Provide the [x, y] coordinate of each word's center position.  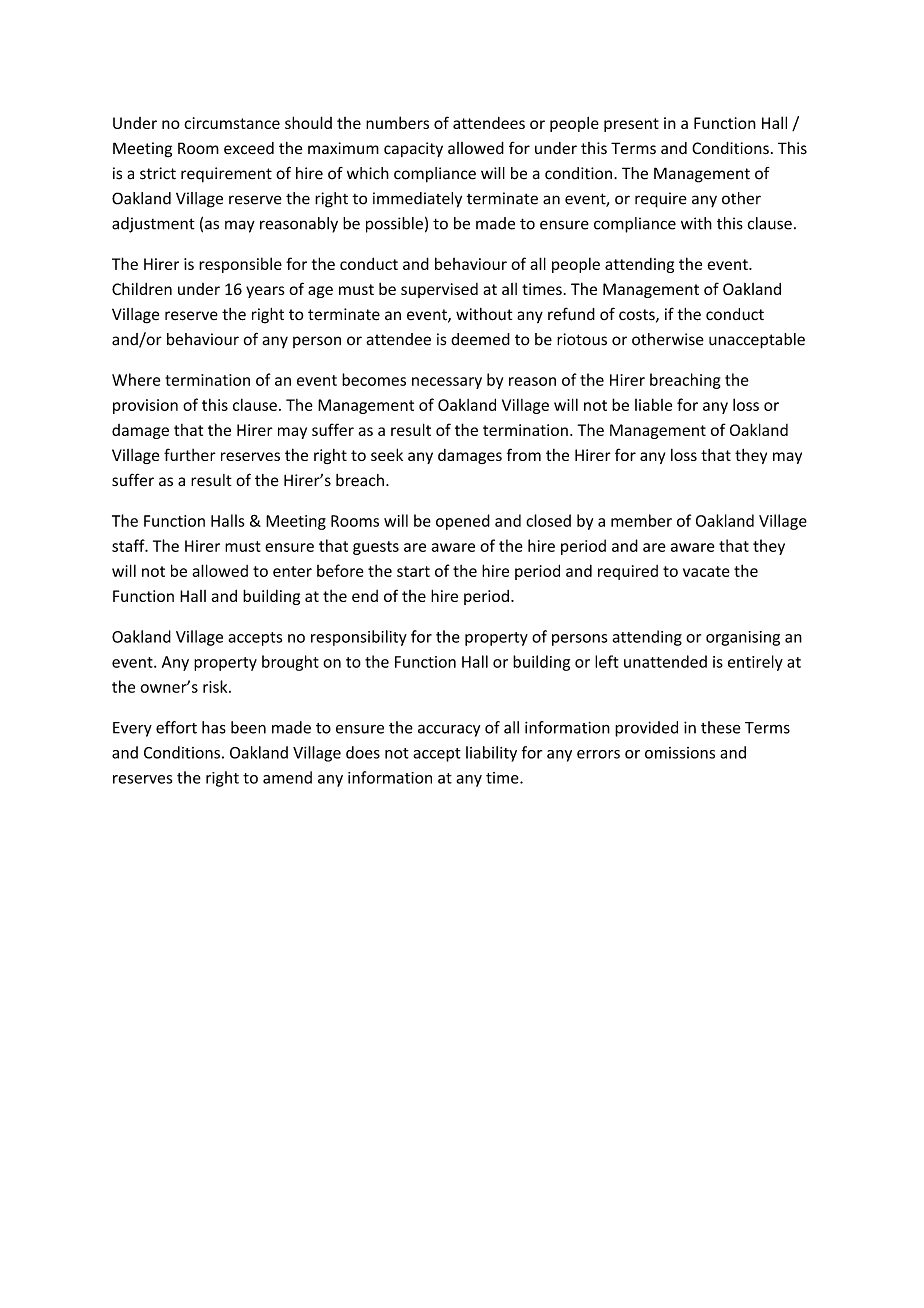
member [641, 520]
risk [216, 686]
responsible [240, 265]
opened [463, 522]
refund [571, 314]
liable [653, 404]
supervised [439, 290]
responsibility [359, 638]
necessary [447, 383]
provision [145, 406]
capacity [413, 149]
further [190, 454]
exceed [249, 148]
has [214, 727]
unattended [665, 661]
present [631, 125]
